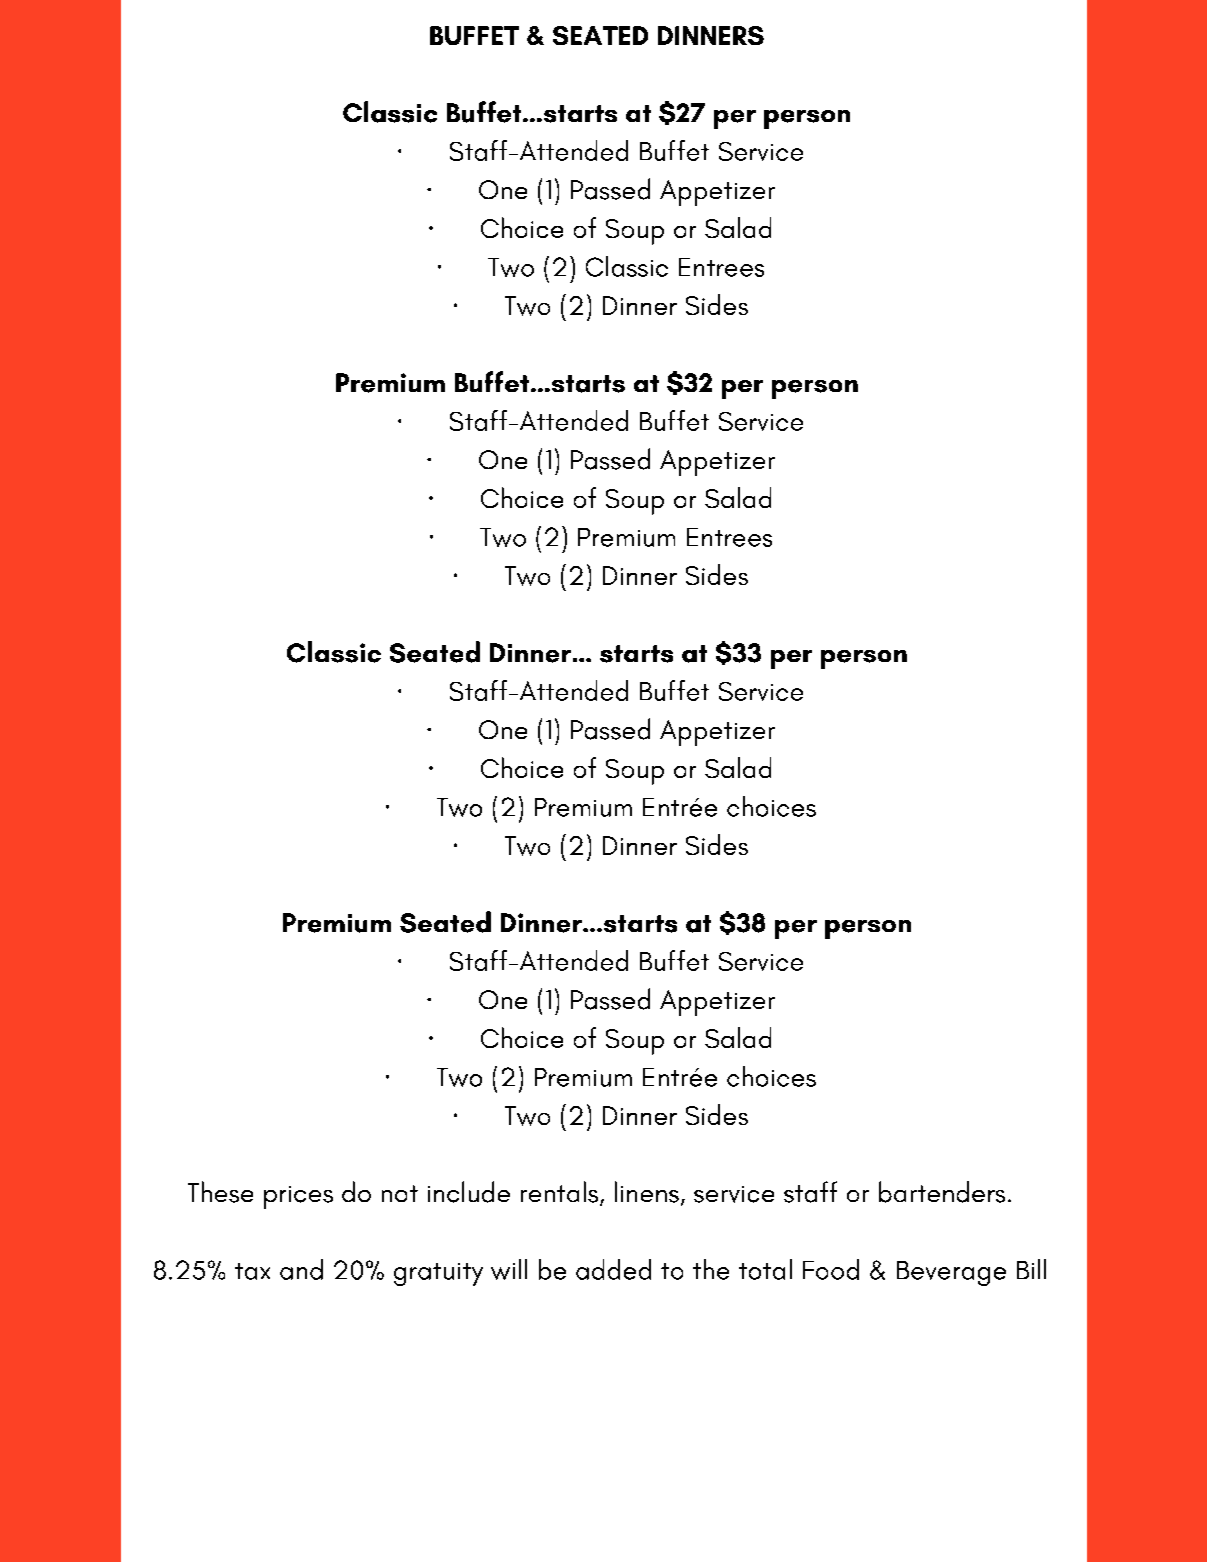  What do you see at coordinates (298, 1197) in the page?
I see `prices` at bounding box center [298, 1197].
